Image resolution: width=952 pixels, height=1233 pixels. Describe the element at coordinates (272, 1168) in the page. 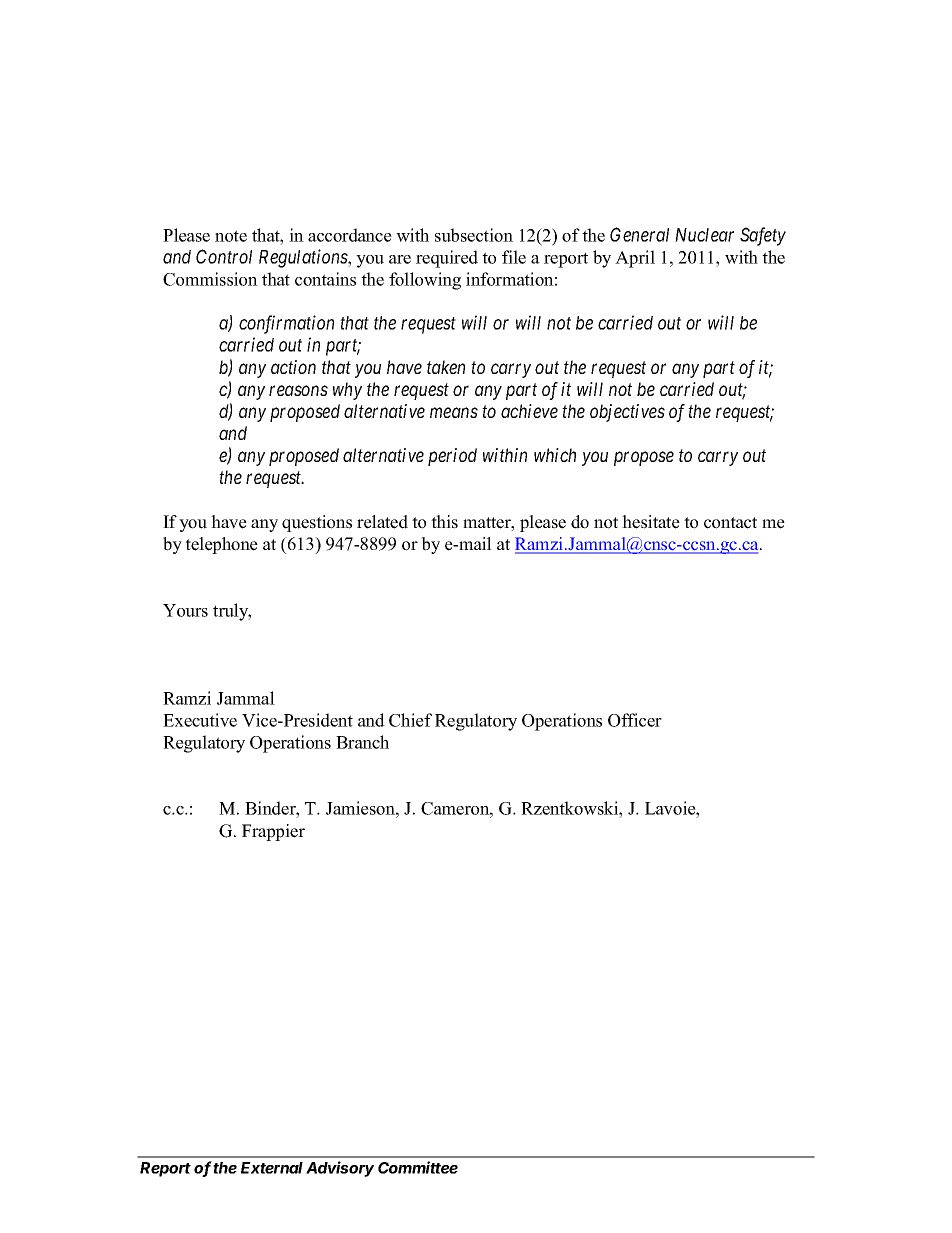

I see `External` at that location.
